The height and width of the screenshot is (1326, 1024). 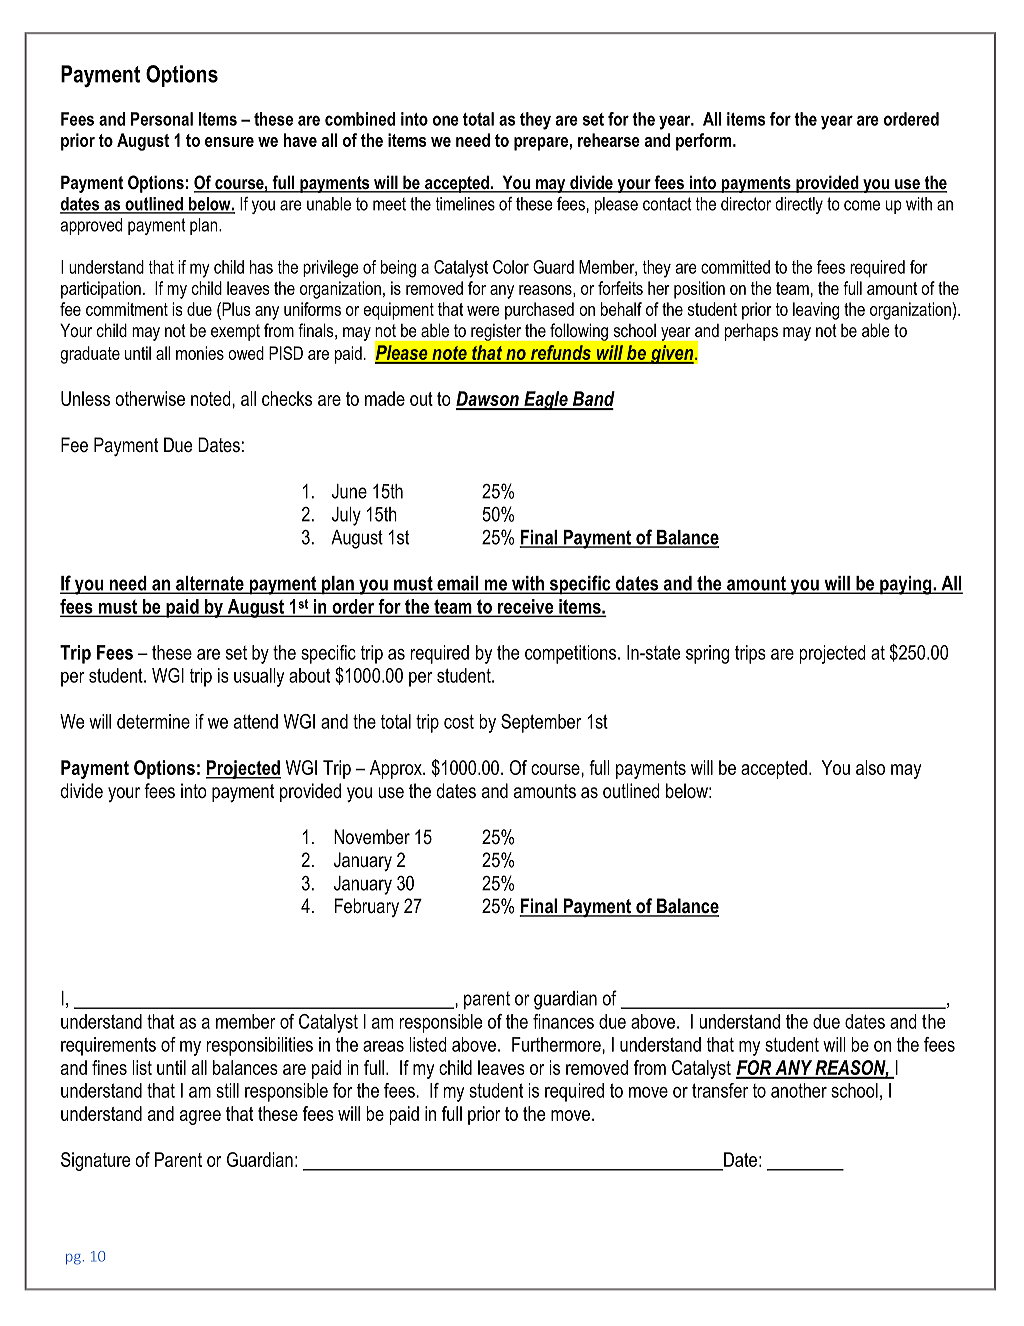 What do you see at coordinates (707, 654) in the screenshot?
I see `spring` at bounding box center [707, 654].
